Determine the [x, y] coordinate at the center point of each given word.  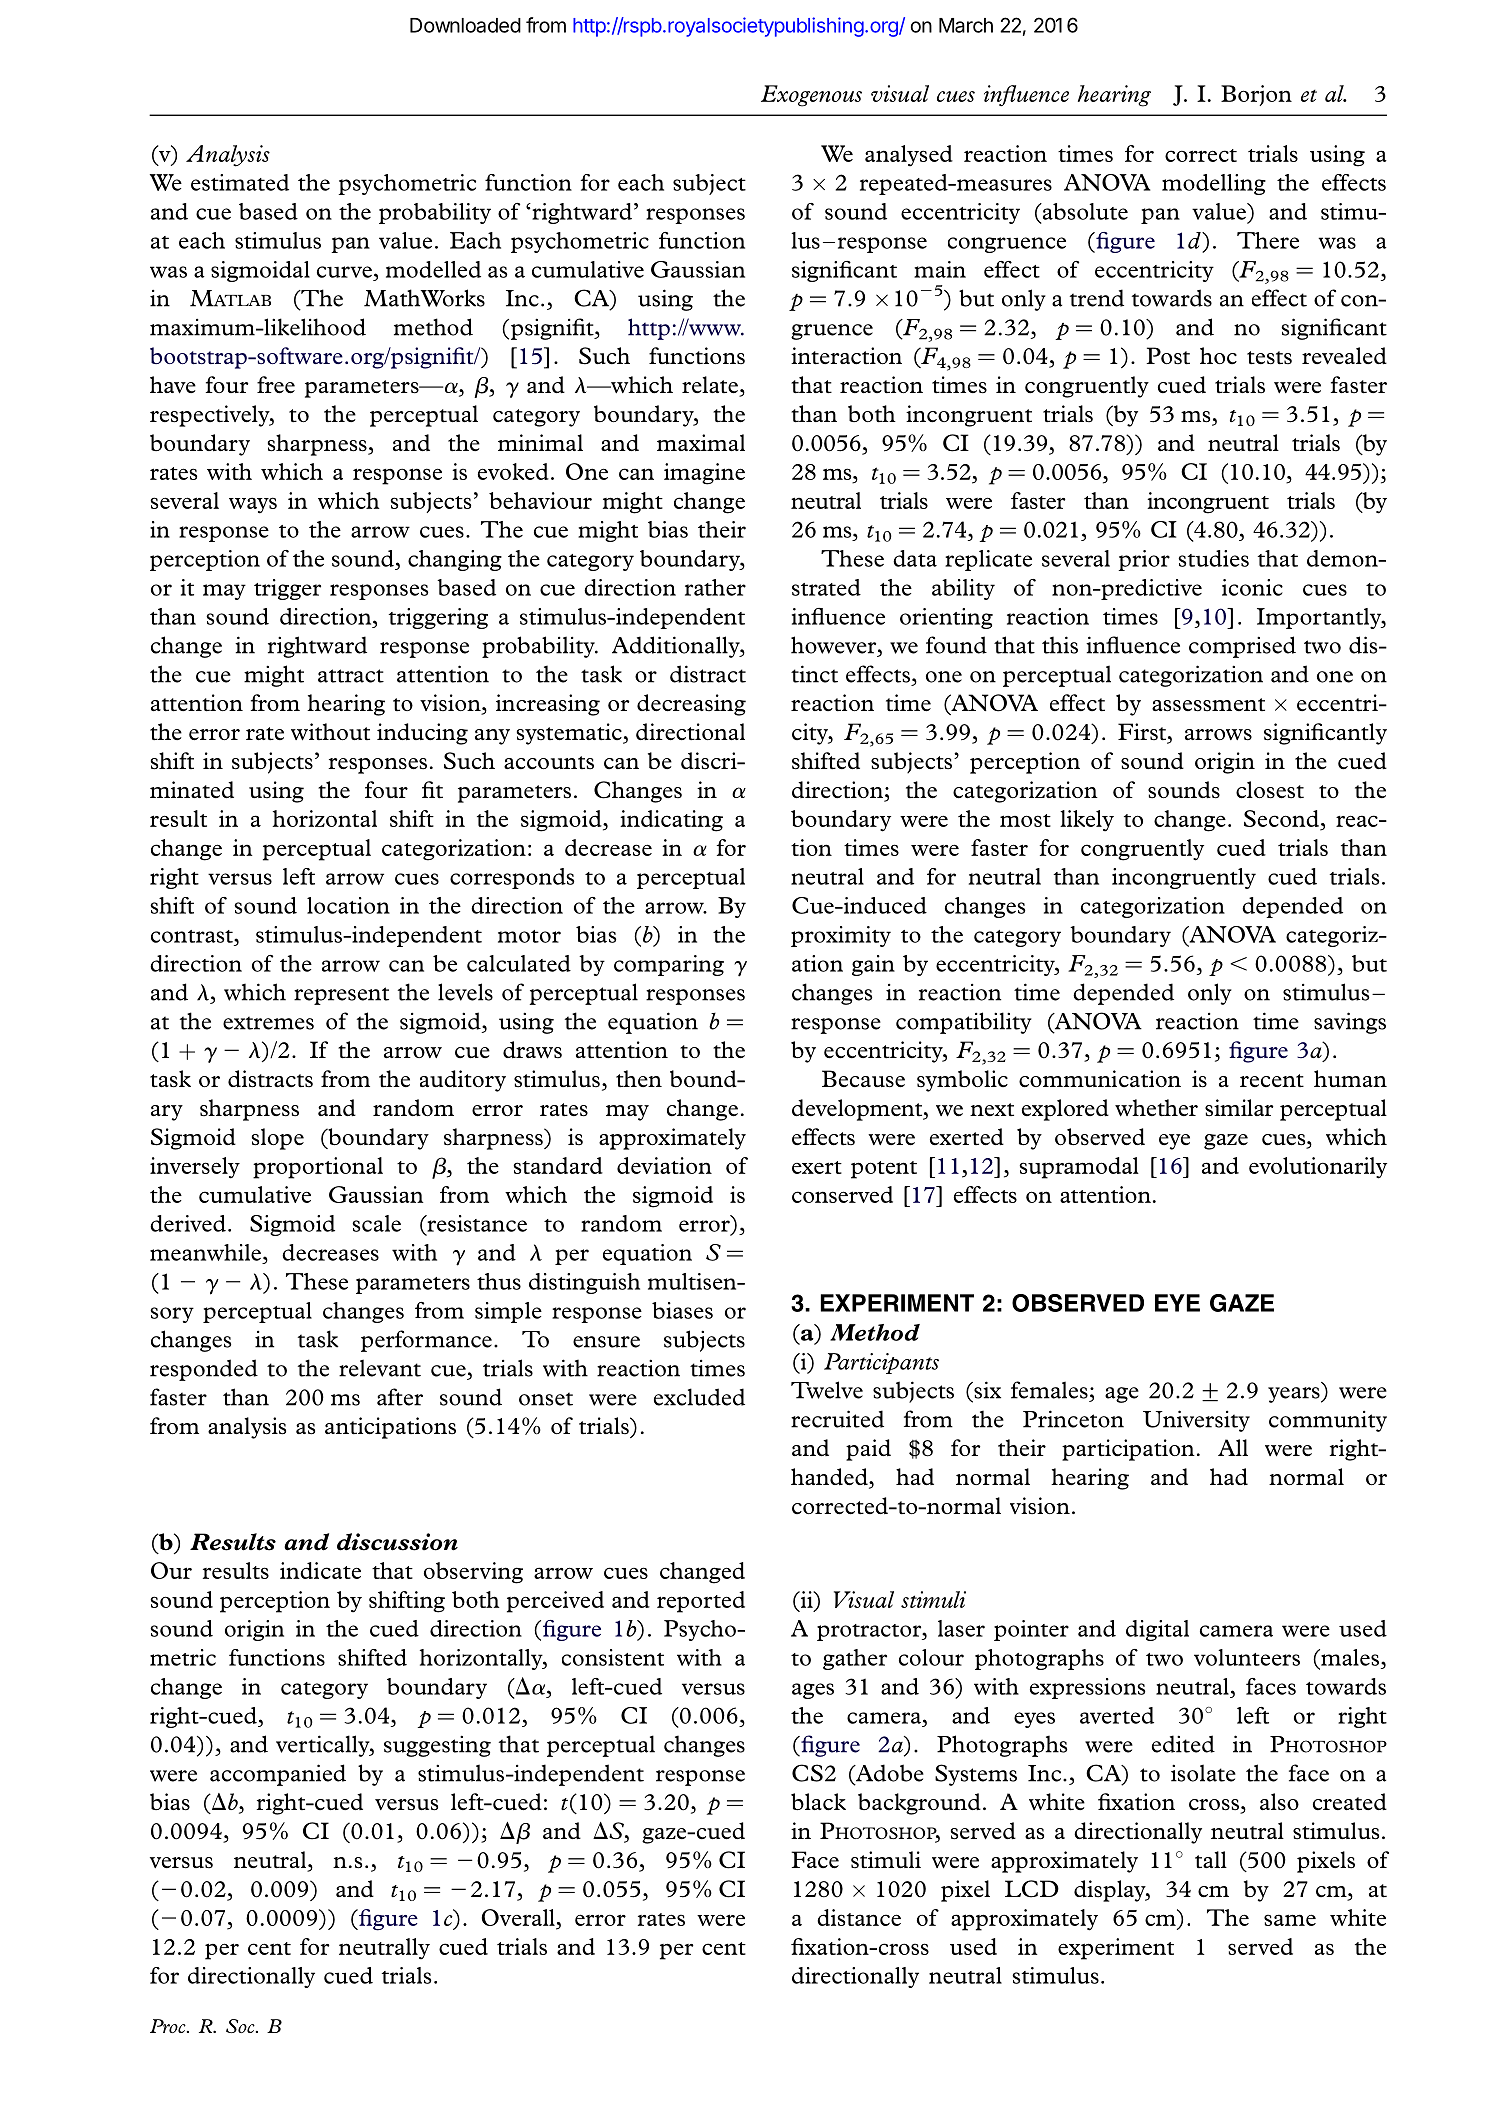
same [1290, 1920]
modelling [1214, 184]
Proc [169, 2026]
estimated [240, 182]
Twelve [827, 1390]
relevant [380, 1368]
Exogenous [811, 96]
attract [351, 676]
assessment [1208, 705]
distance [859, 1917]
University [1196, 1421]
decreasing [691, 705]
